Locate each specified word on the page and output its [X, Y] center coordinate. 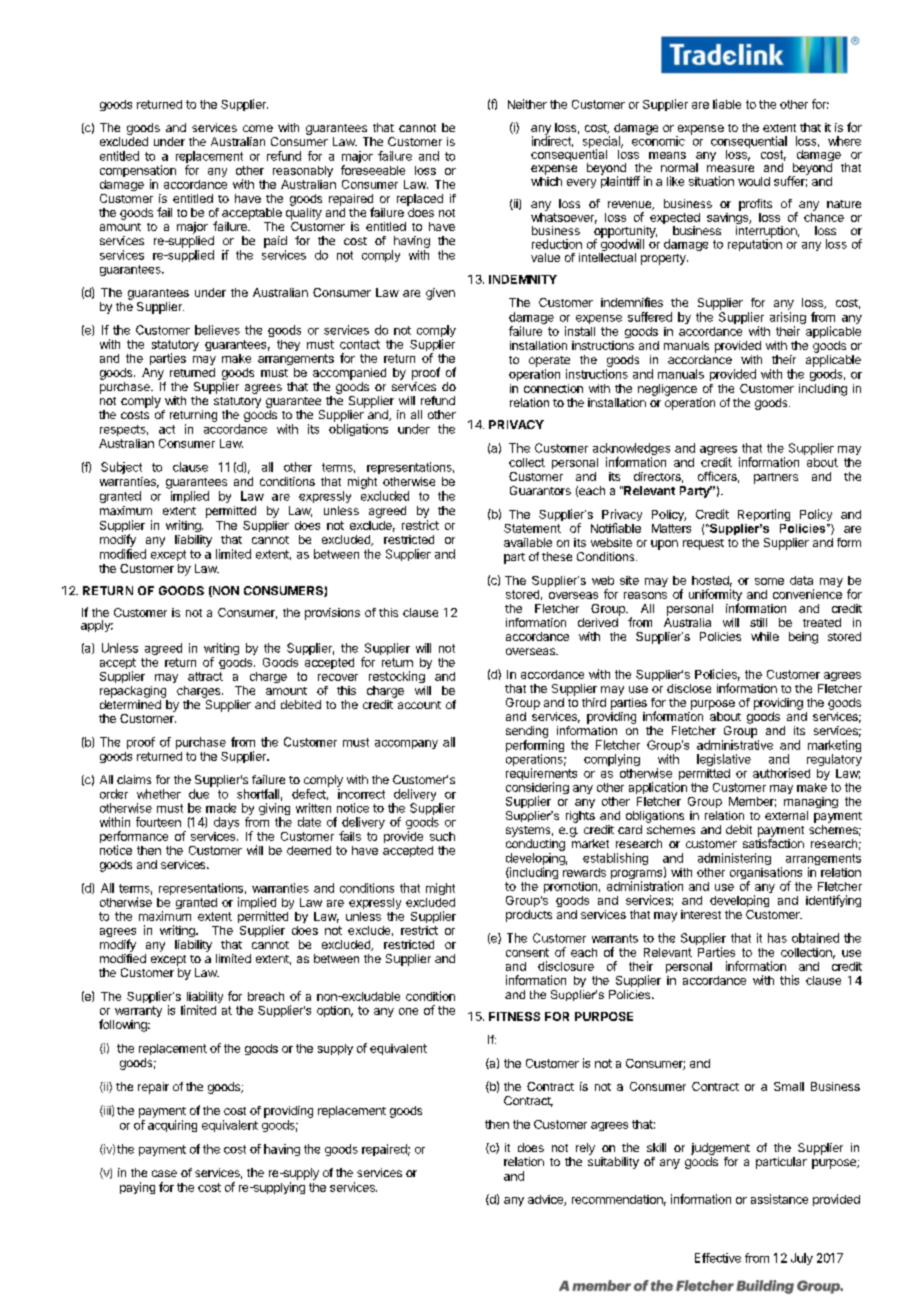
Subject [121, 468]
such [442, 836]
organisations [766, 874]
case [164, 1173]
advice [546, 1200]
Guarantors [540, 490]
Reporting [764, 515]
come [258, 128]
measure [730, 168]
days [226, 823]
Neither [527, 104]
